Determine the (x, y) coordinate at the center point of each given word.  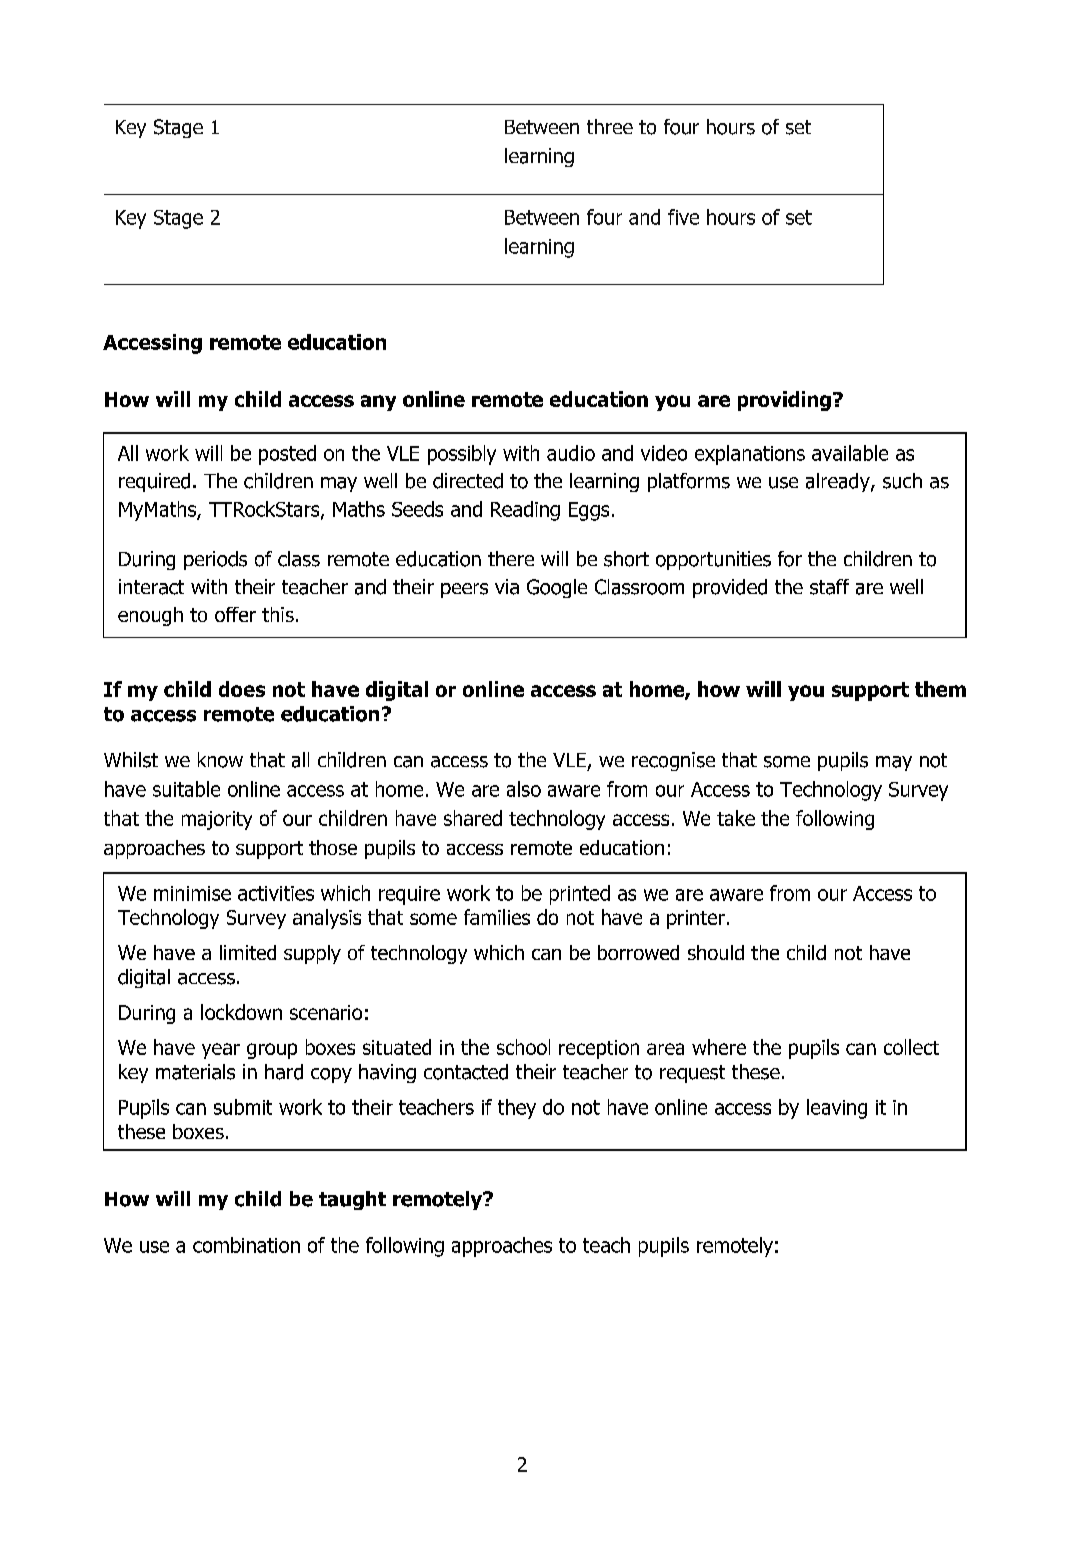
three (610, 126)
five (683, 217)
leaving (837, 1109)
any (378, 403)
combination (246, 1245)
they (517, 1109)
